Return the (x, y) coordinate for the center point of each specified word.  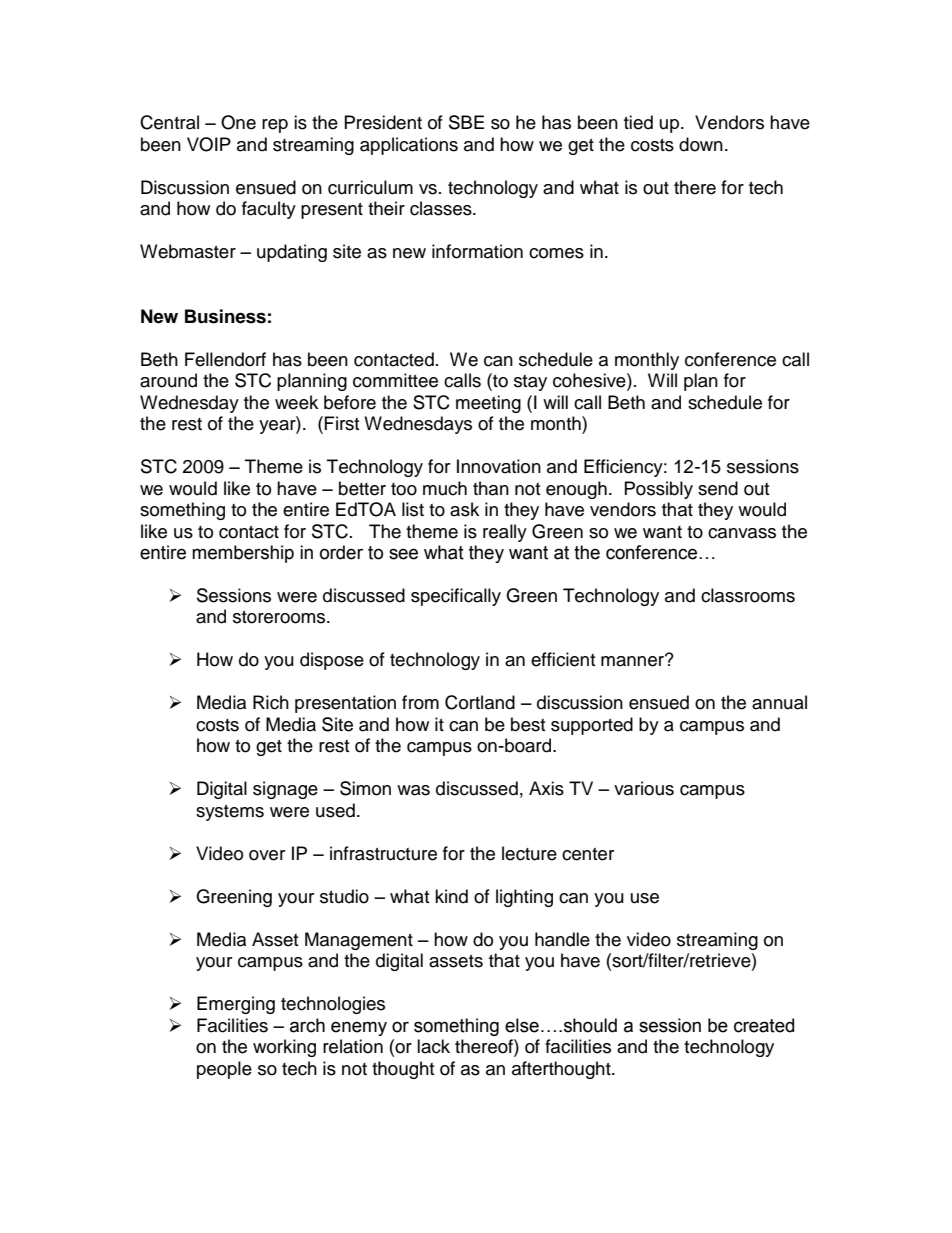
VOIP (209, 144)
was (413, 790)
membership (243, 554)
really (505, 533)
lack (433, 1046)
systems (230, 813)
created (764, 1025)
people (224, 1070)
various (644, 788)
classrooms (748, 595)
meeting (488, 404)
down (701, 144)
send (718, 488)
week (296, 402)
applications (409, 146)
